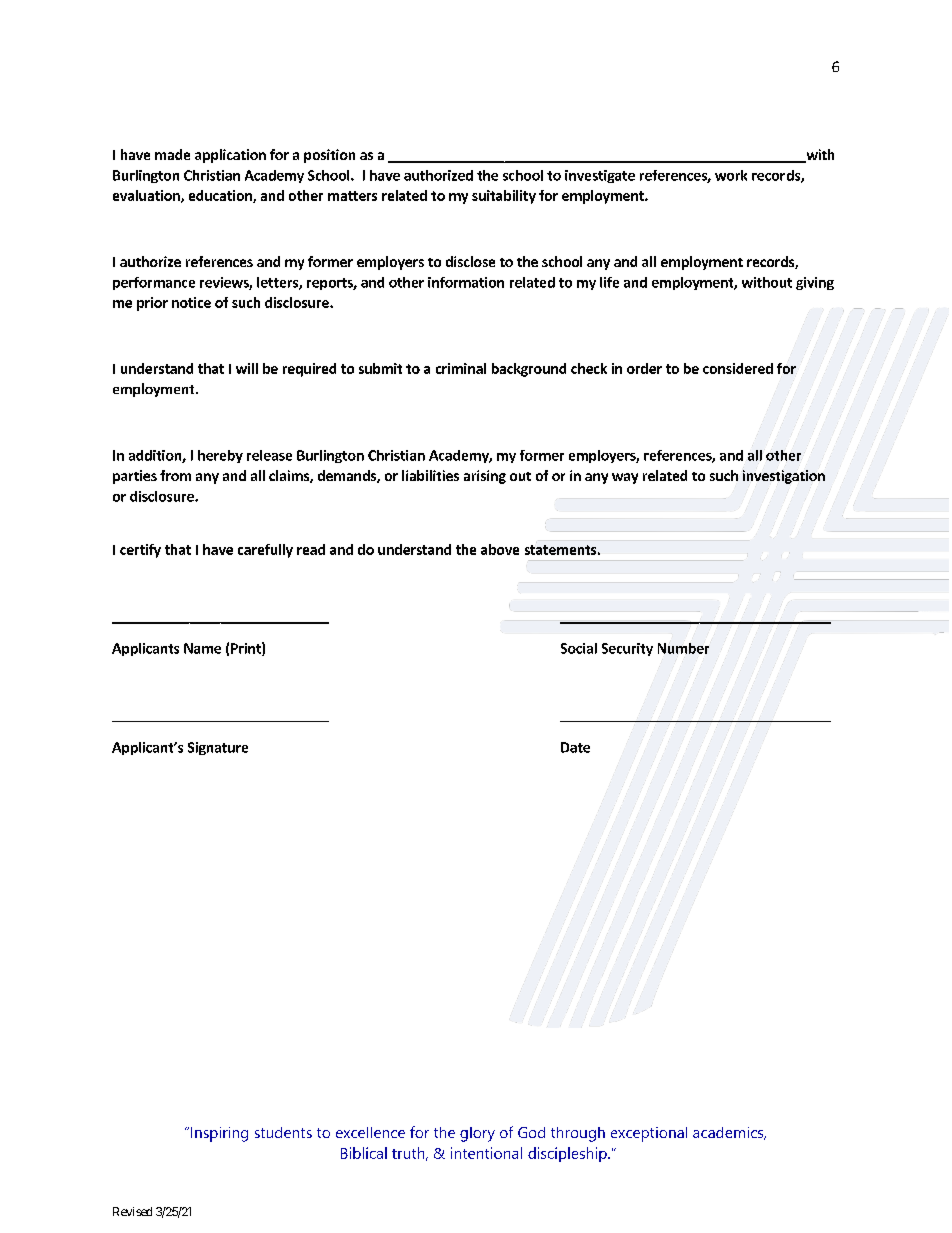 This image has height=1233, width=952. What do you see at coordinates (579, 648) in the image?
I see `Social` at bounding box center [579, 648].
